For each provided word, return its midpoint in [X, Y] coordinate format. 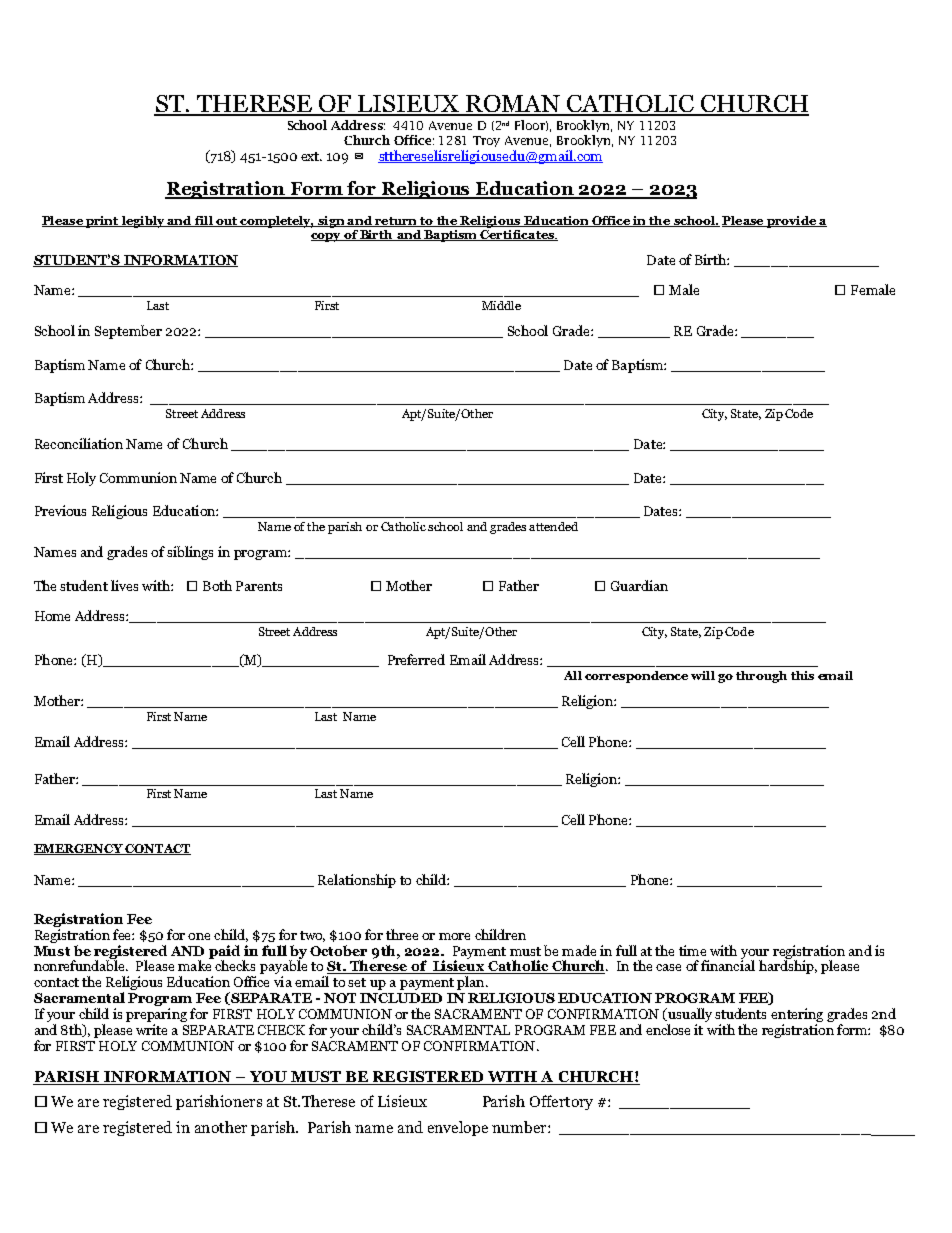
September [128, 332]
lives [124, 585]
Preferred [416, 659]
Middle [501, 305]
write [151, 1029]
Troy [486, 141]
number [520, 1127]
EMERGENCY [79, 849]
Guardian [639, 585]
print [102, 222]
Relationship [357, 881]
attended [553, 526]
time [692, 950]
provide [791, 222]
